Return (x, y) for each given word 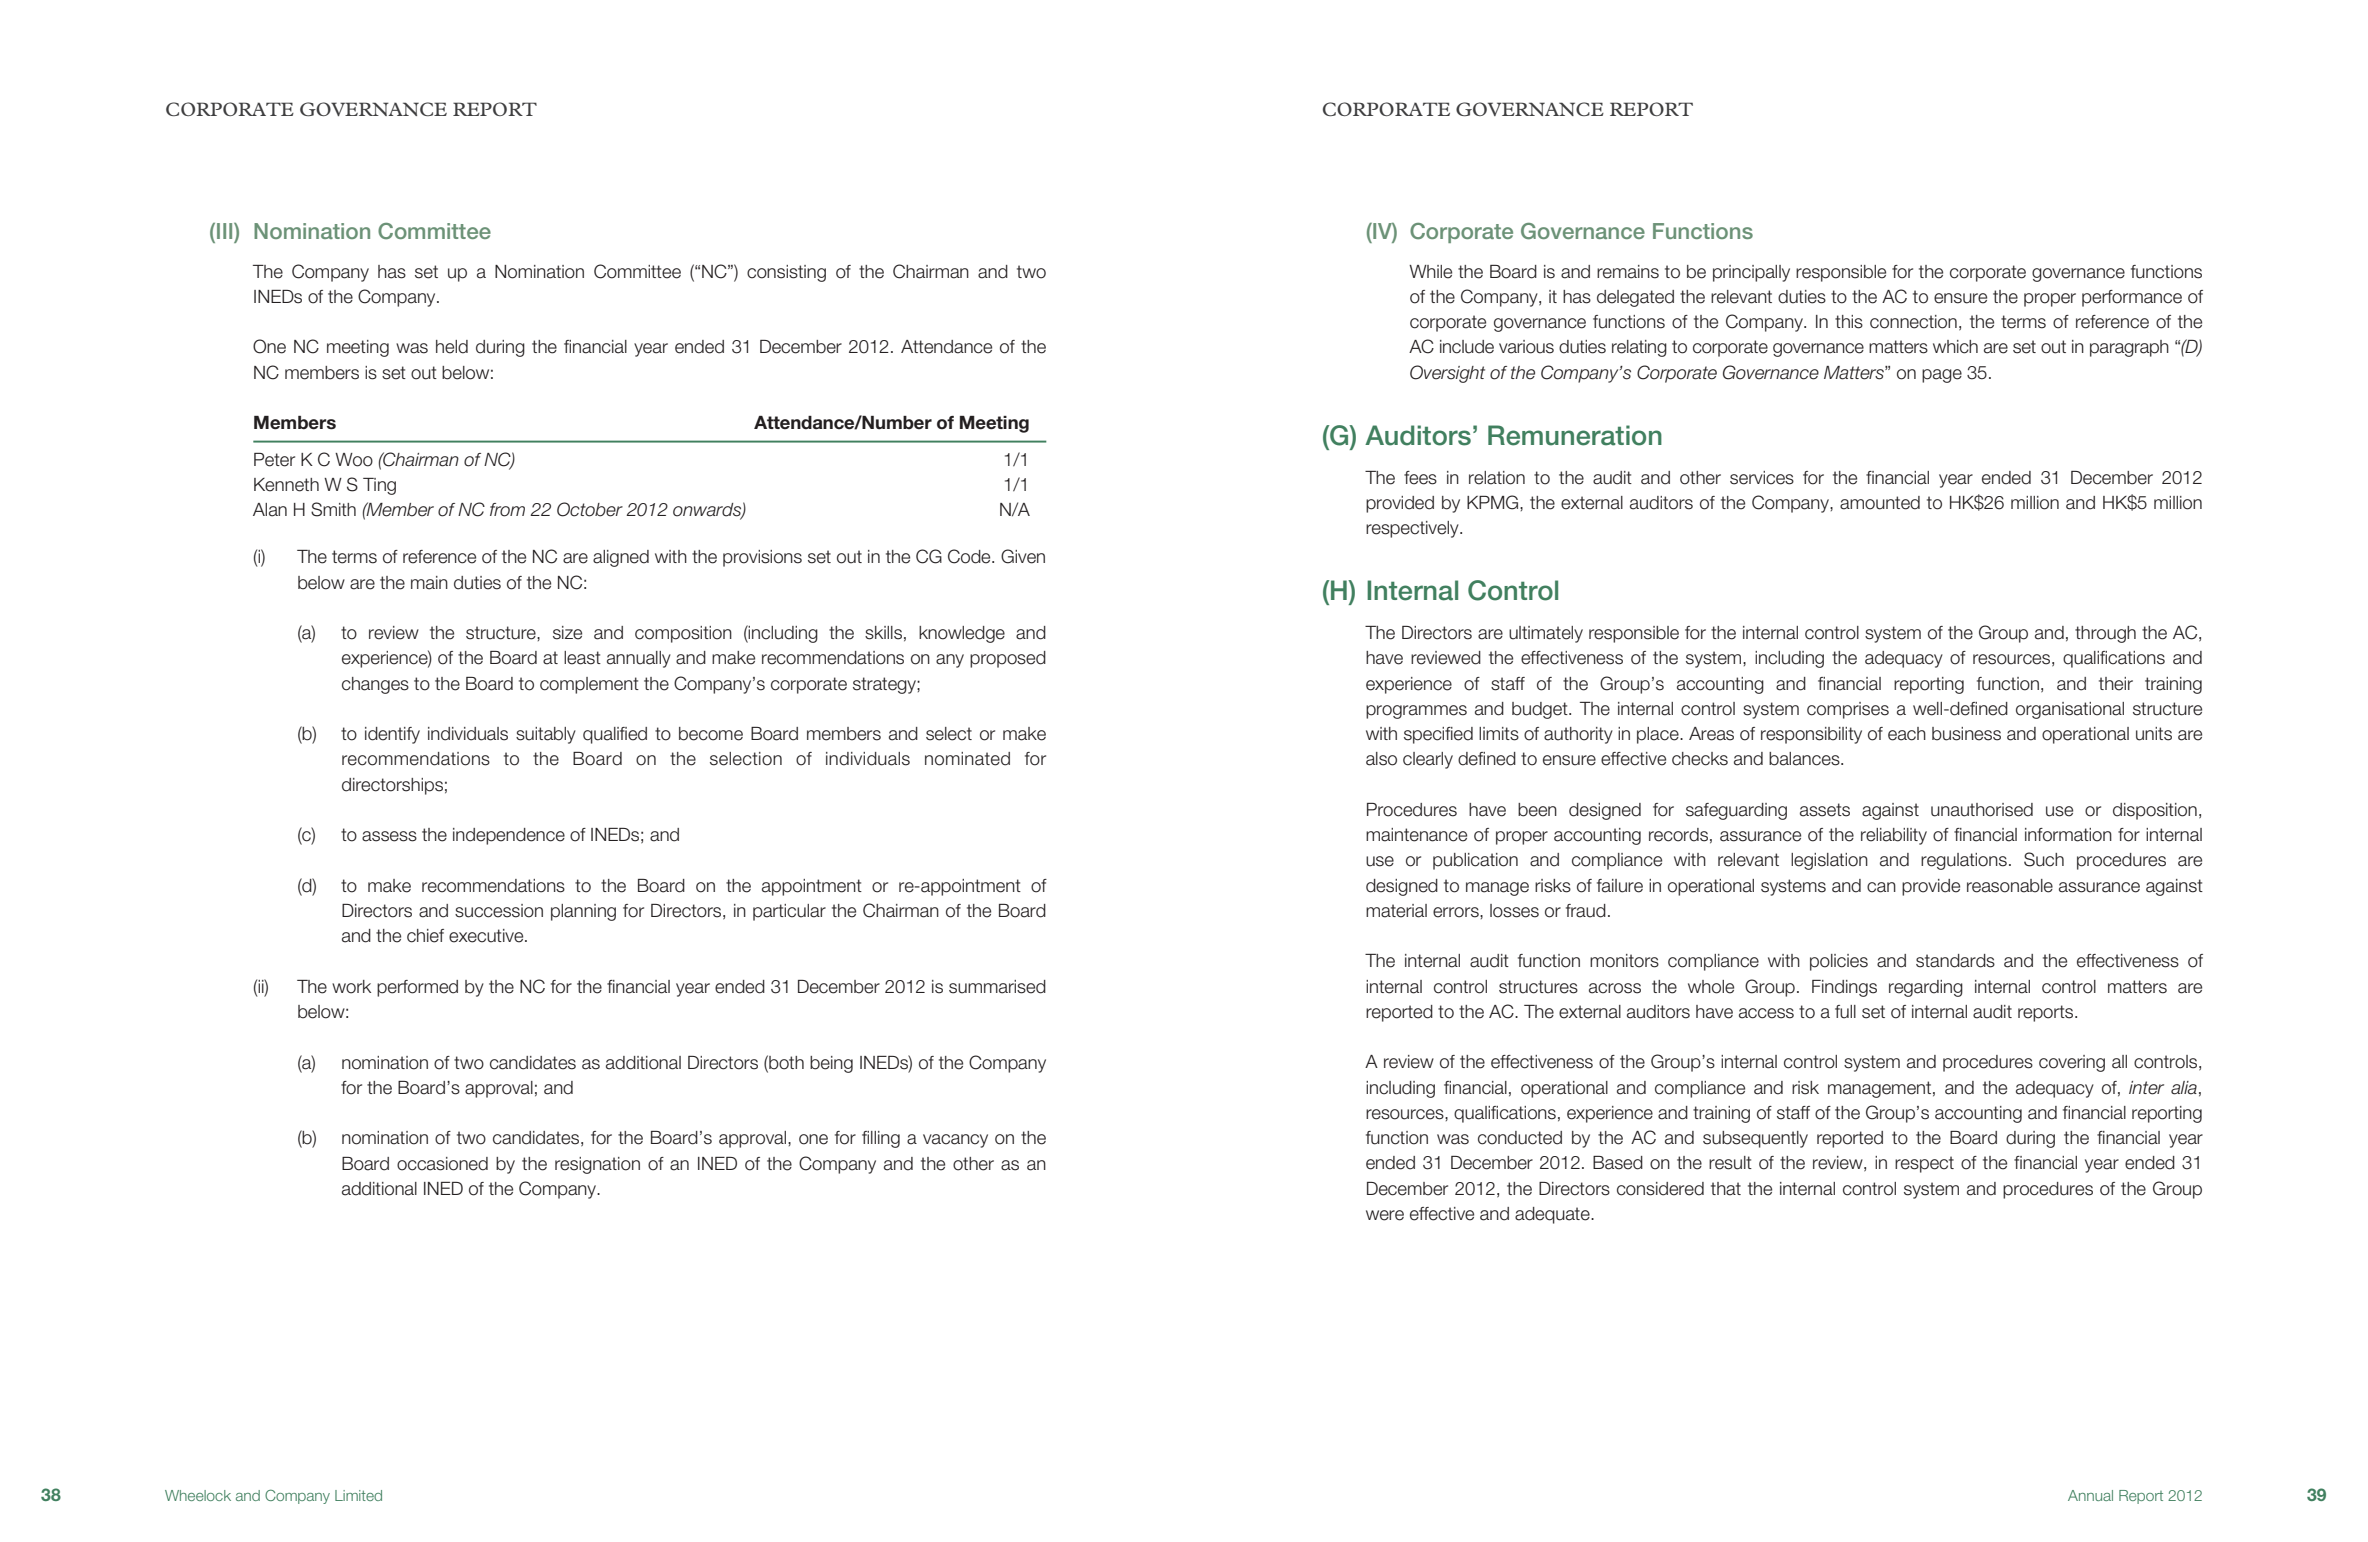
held (452, 347)
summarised (997, 987)
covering (2072, 1063)
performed (417, 988)
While (1430, 272)
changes (375, 685)
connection (1913, 322)
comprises (1848, 710)
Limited (358, 1495)
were (1385, 1215)
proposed (1008, 659)
